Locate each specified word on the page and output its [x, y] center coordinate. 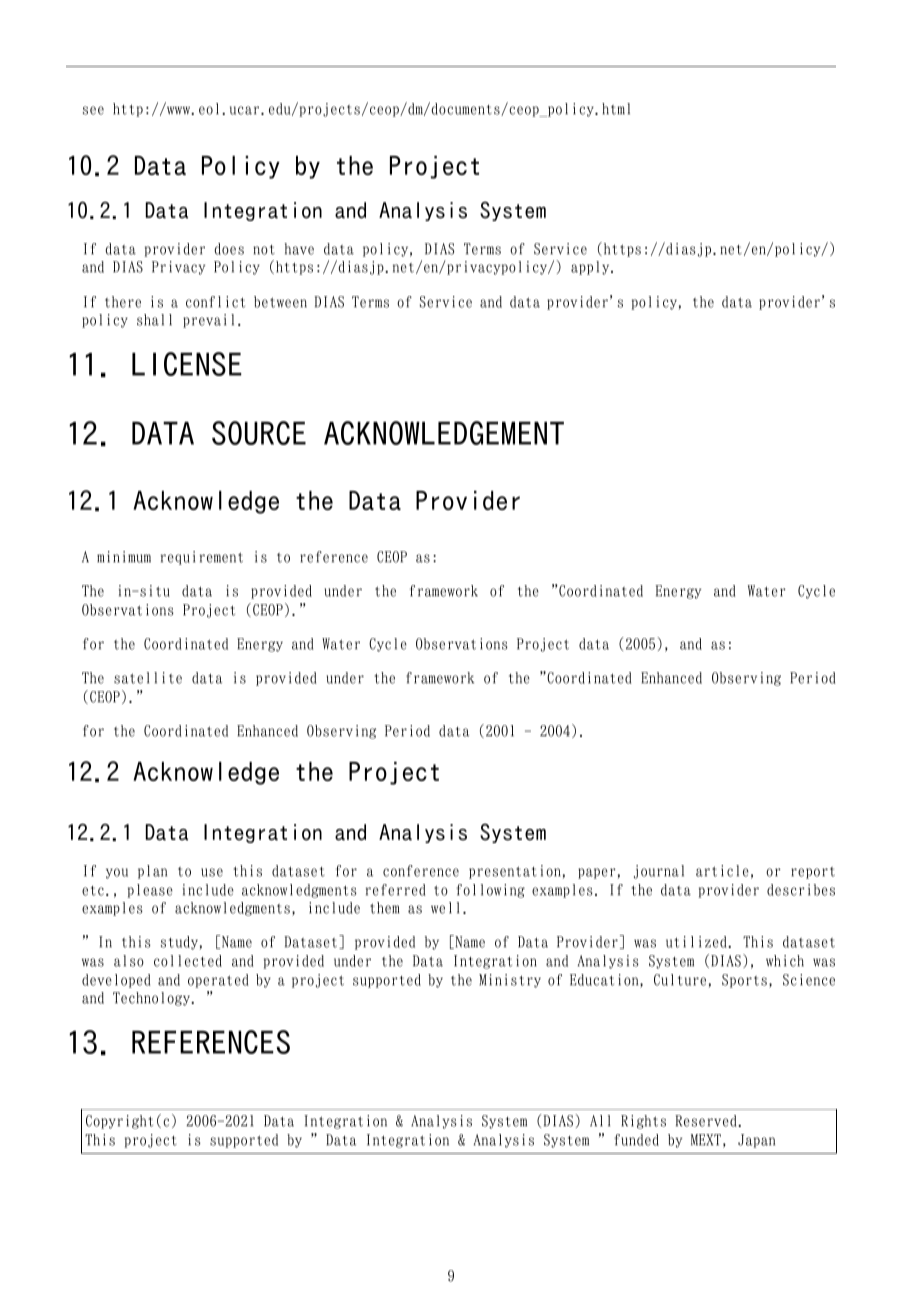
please [150, 891]
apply [591, 268]
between [280, 302]
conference [421, 871]
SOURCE [259, 433]
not [264, 250]
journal [659, 872]
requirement [202, 558]
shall [154, 320]
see [93, 110]
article [722, 871]
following [490, 891]
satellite [148, 678]
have [299, 249]
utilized [697, 942]
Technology [153, 999]
